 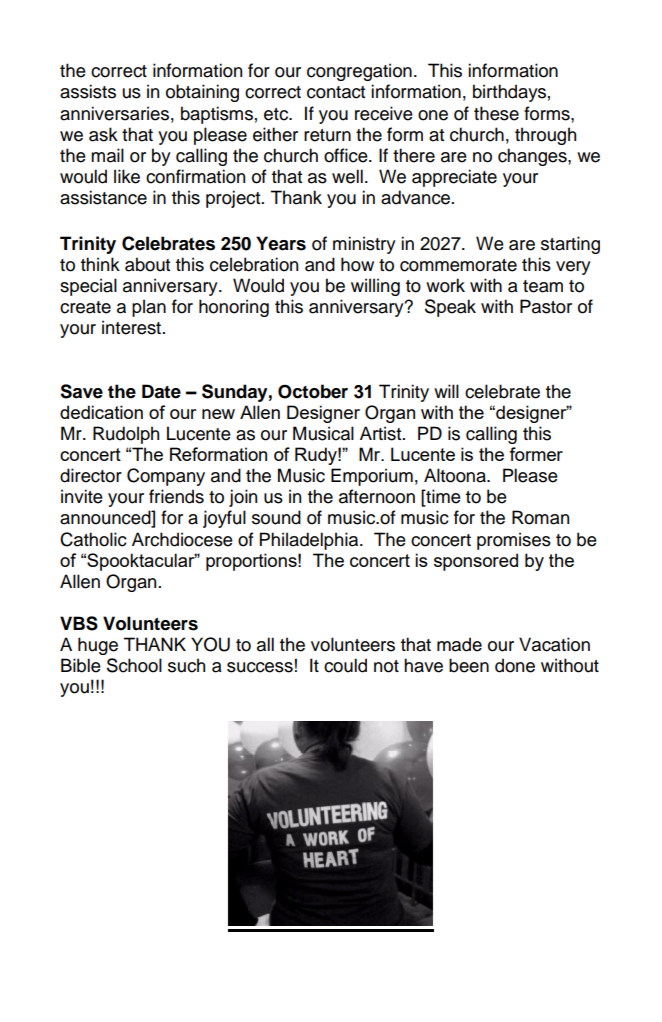 I want to click on about, so click(x=147, y=264).
